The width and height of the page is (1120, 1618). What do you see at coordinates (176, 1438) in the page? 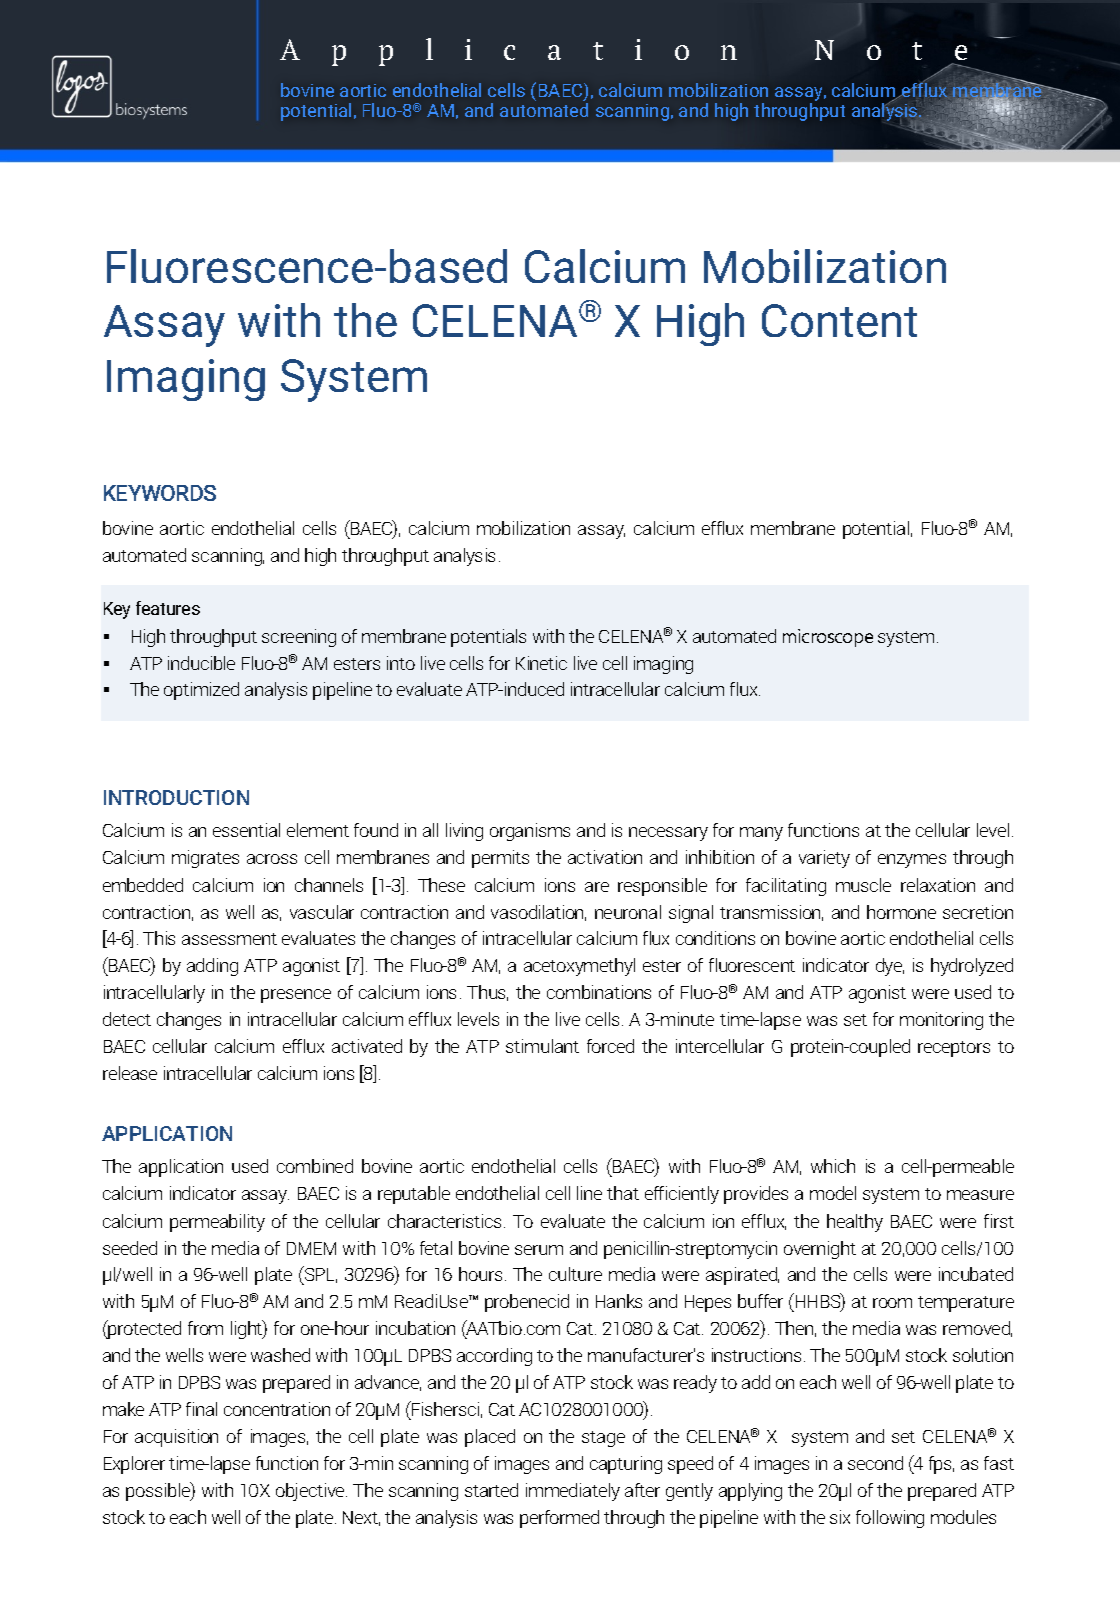
I see `acquisition` at bounding box center [176, 1438].
